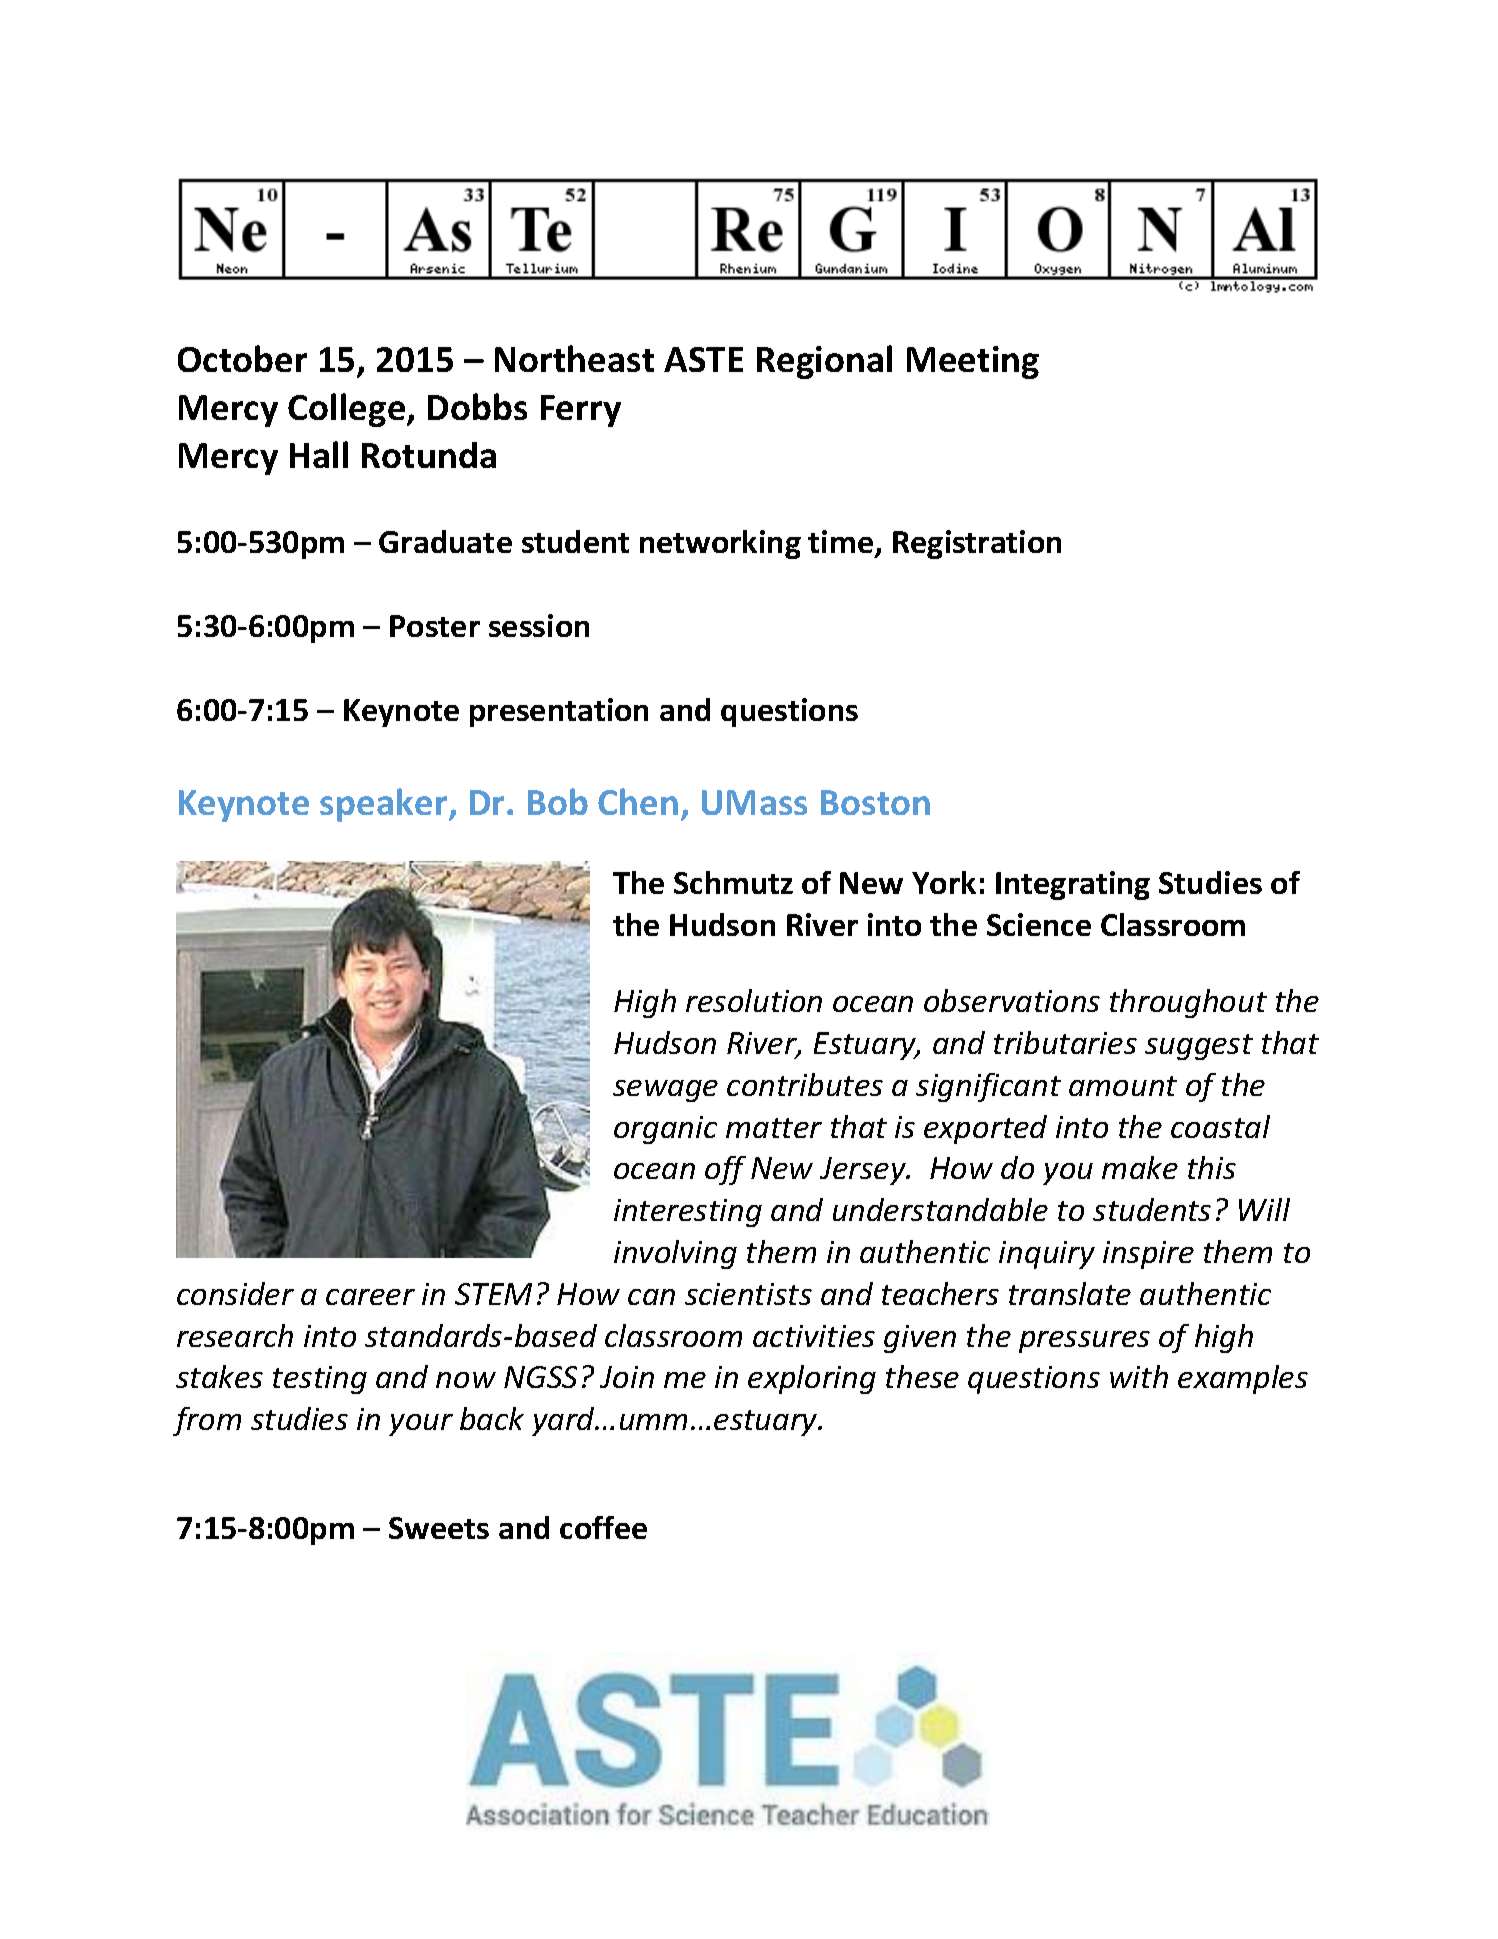 This document has width=1498, height=1939. What do you see at coordinates (824, 362) in the document?
I see `Regional` at bounding box center [824, 362].
